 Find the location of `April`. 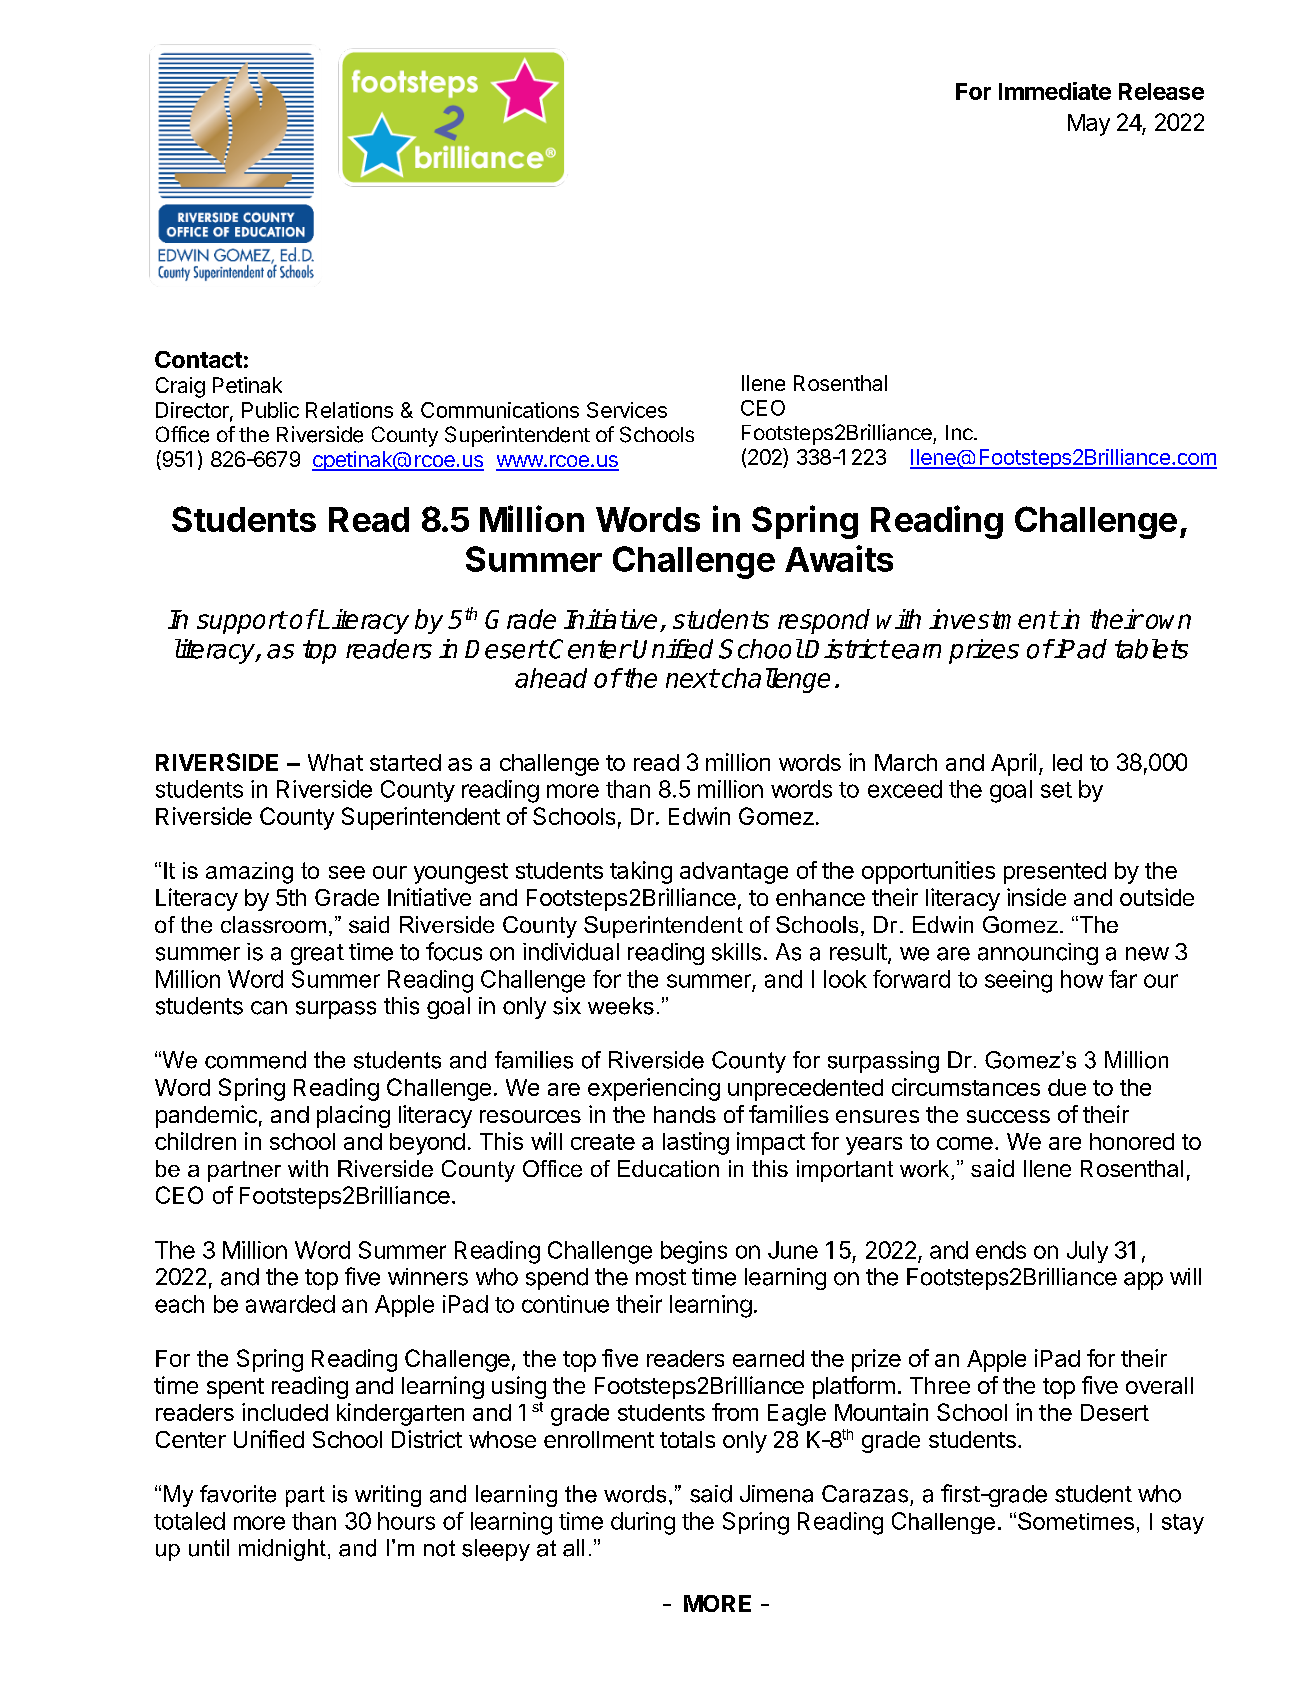

April is located at coordinates (1013, 764).
